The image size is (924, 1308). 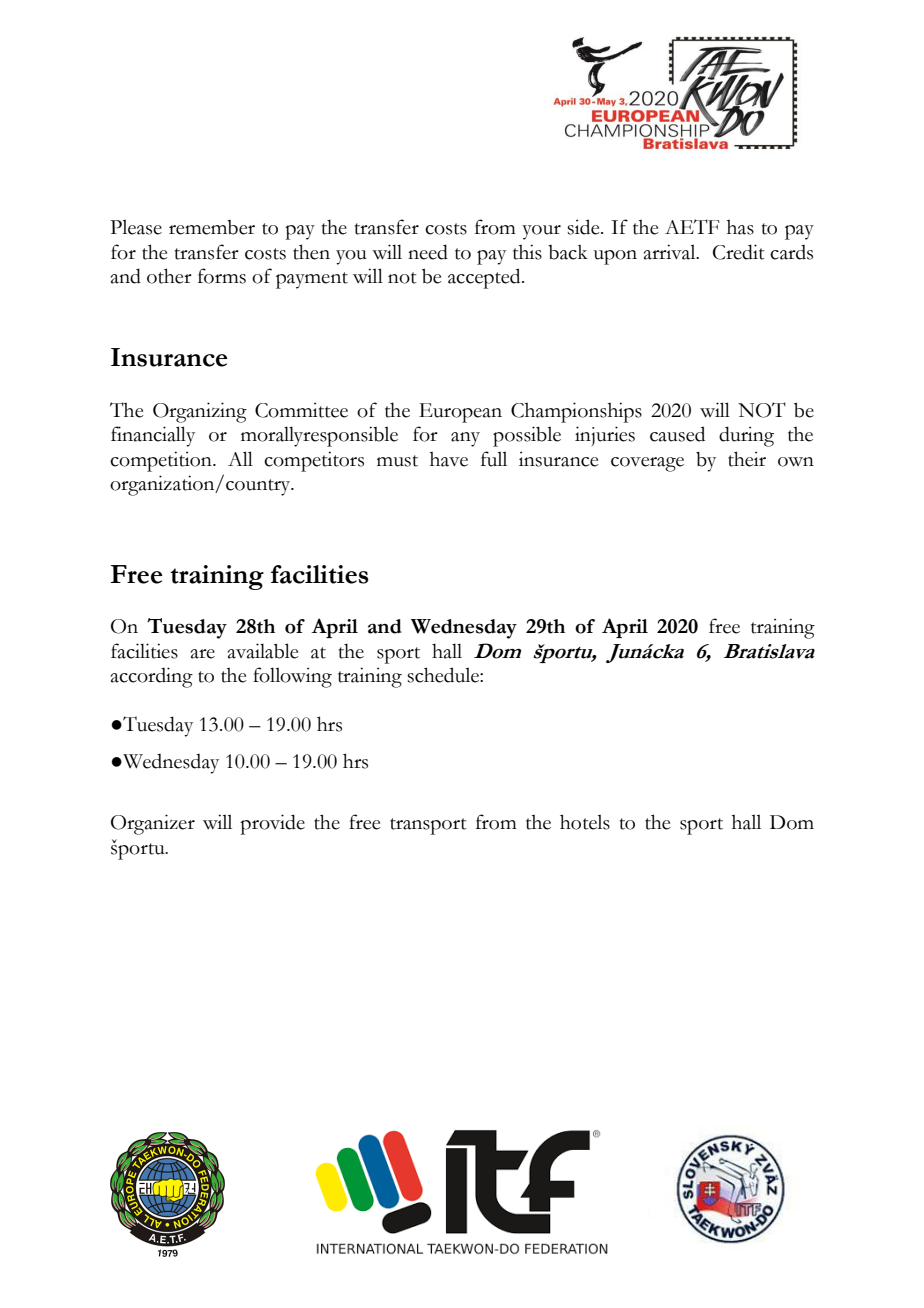 I want to click on need, so click(x=428, y=252).
